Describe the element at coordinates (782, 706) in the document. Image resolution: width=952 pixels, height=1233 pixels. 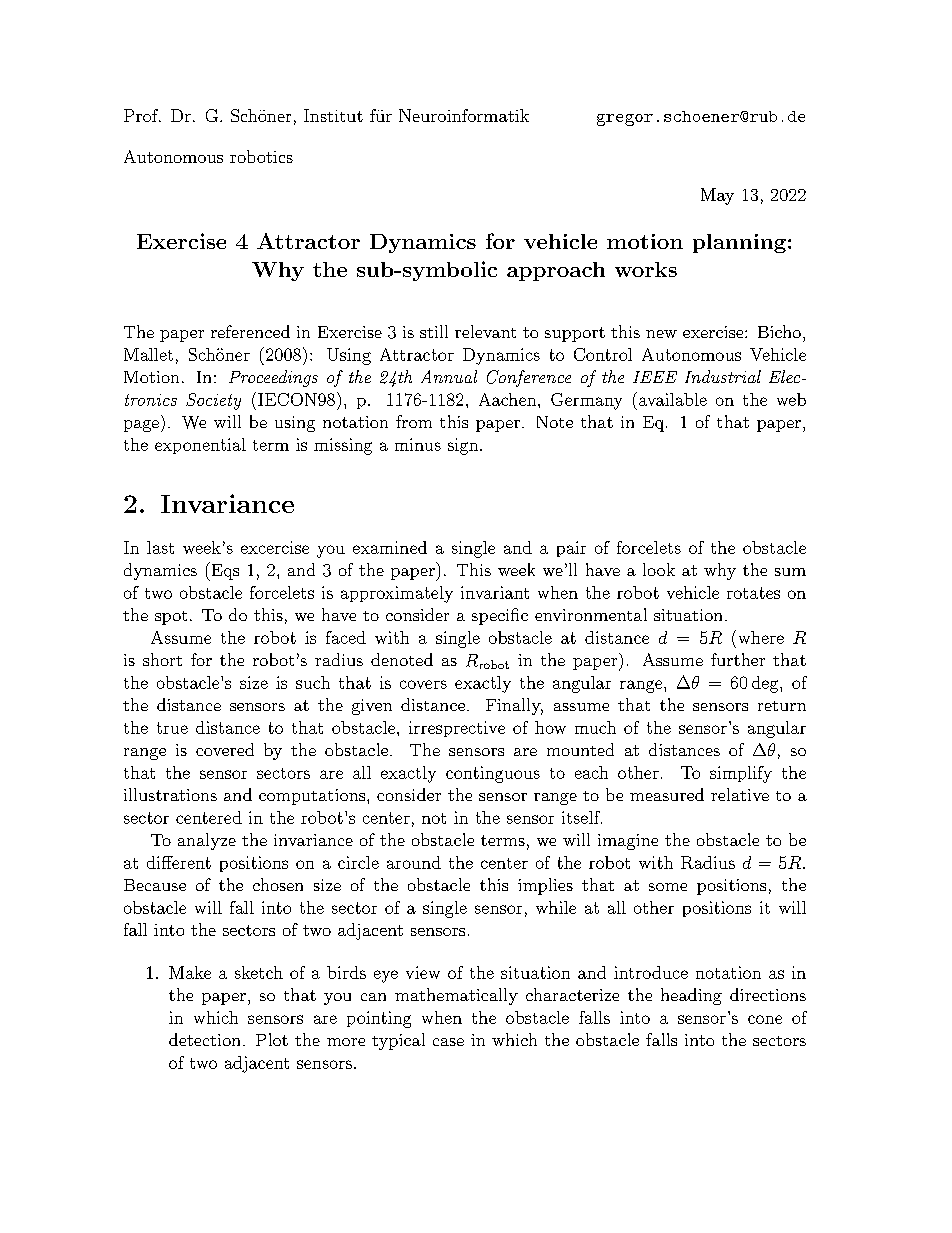
I see `return` at that location.
